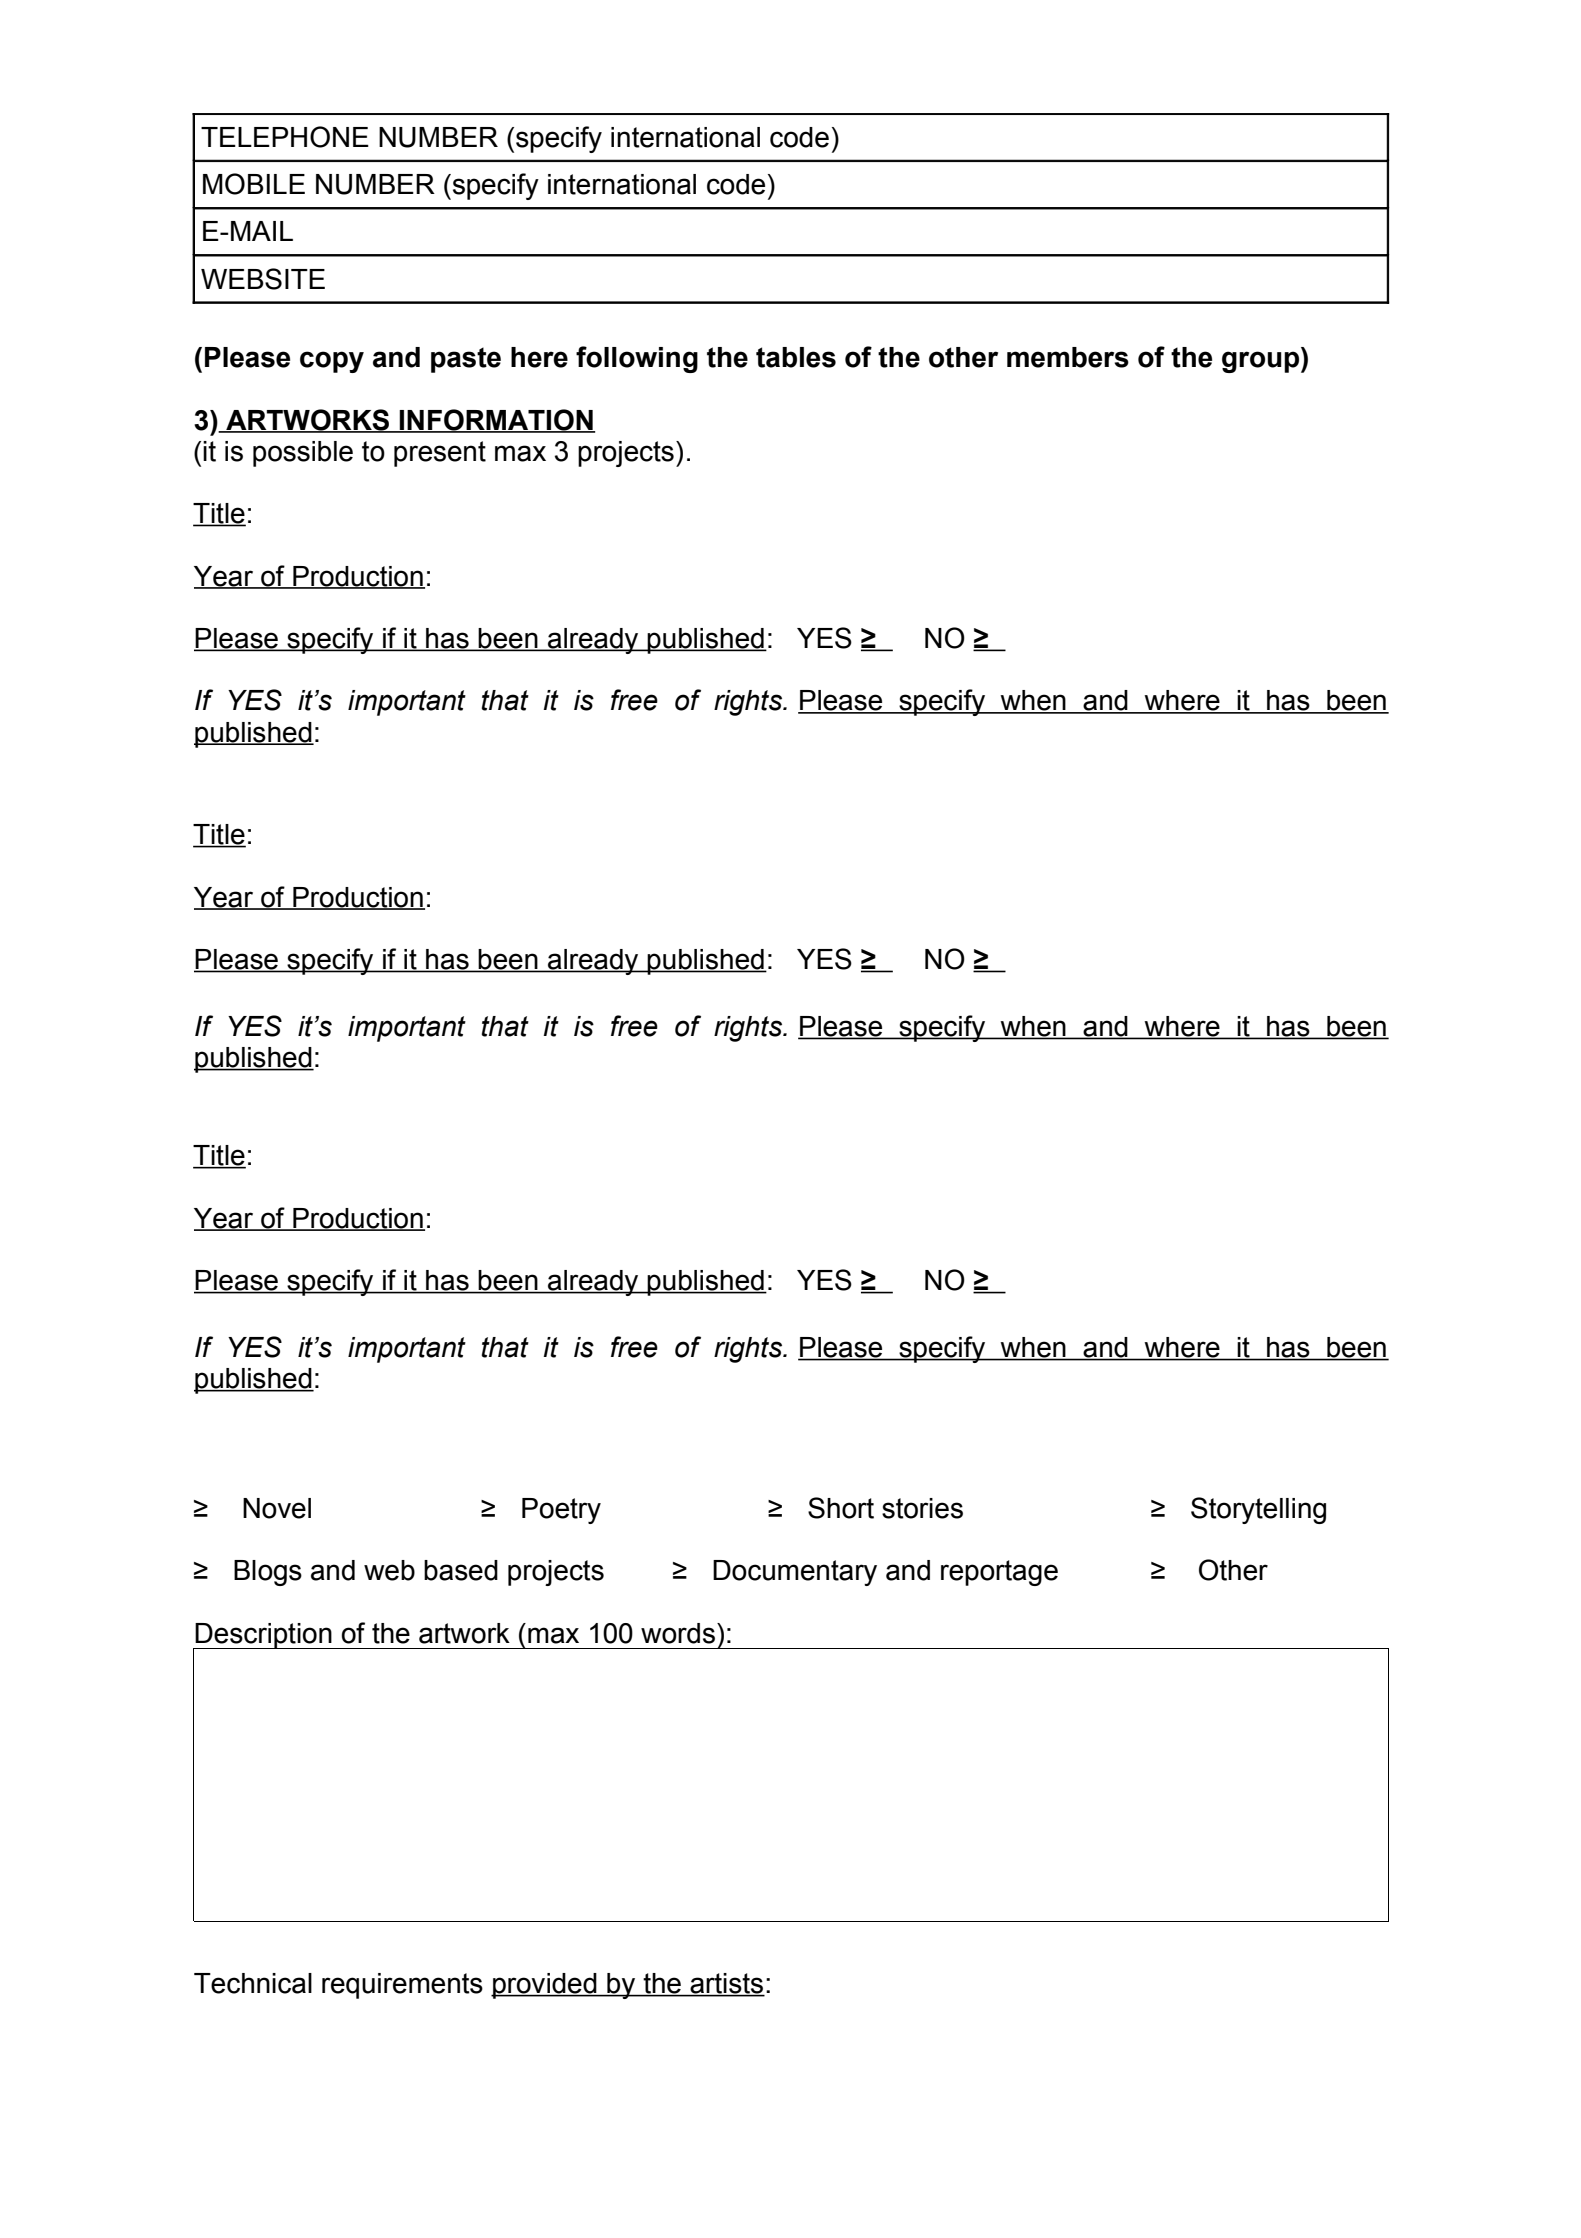  I want to click on Novel, so click(277, 1508).
